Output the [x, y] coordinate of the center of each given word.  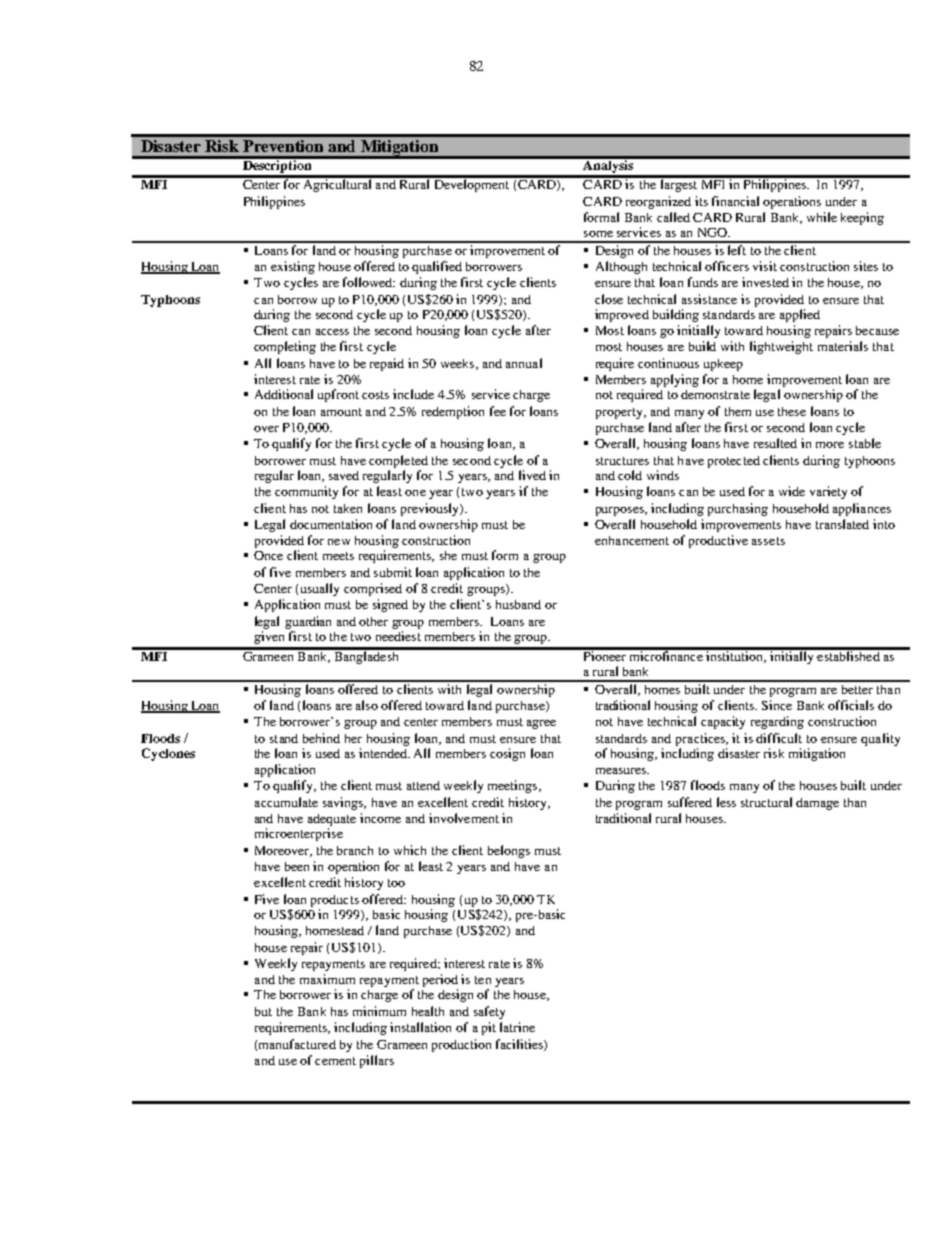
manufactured [297, 1044]
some [598, 234]
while [822, 217]
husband [518, 604]
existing [293, 267]
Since [777, 705]
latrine [517, 1027]
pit [489, 1028]
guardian [308, 622]
